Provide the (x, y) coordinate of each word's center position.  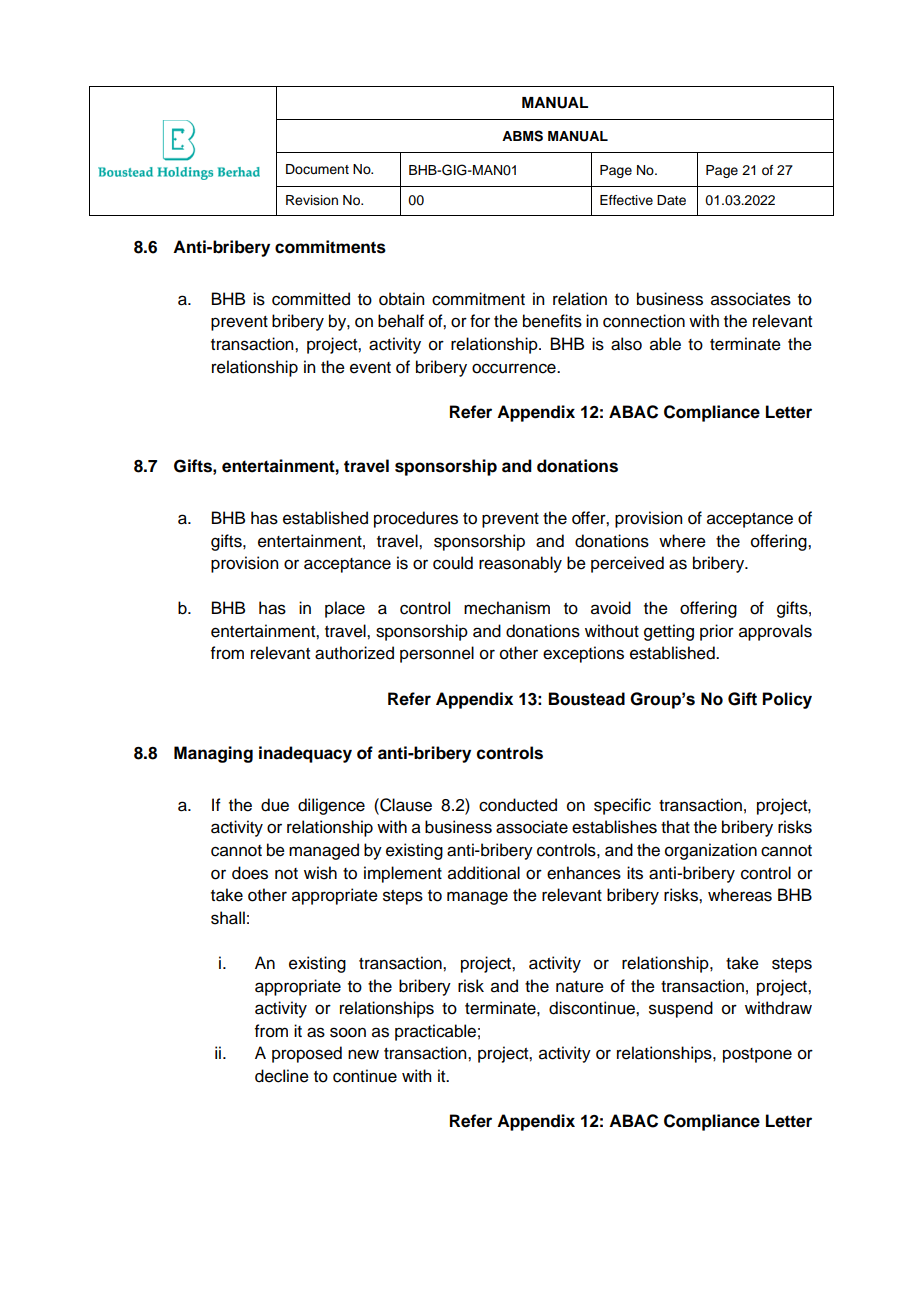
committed (311, 299)
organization (711, 851)
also (626, 344)
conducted (518, 805)
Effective (626, 200)
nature (580, 987)
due (275, 805)
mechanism (507, 608)
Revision (312, 200)
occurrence (515, 368)
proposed (307, 1054)
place (345, 609)
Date (671, 200)
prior (717, 632)
